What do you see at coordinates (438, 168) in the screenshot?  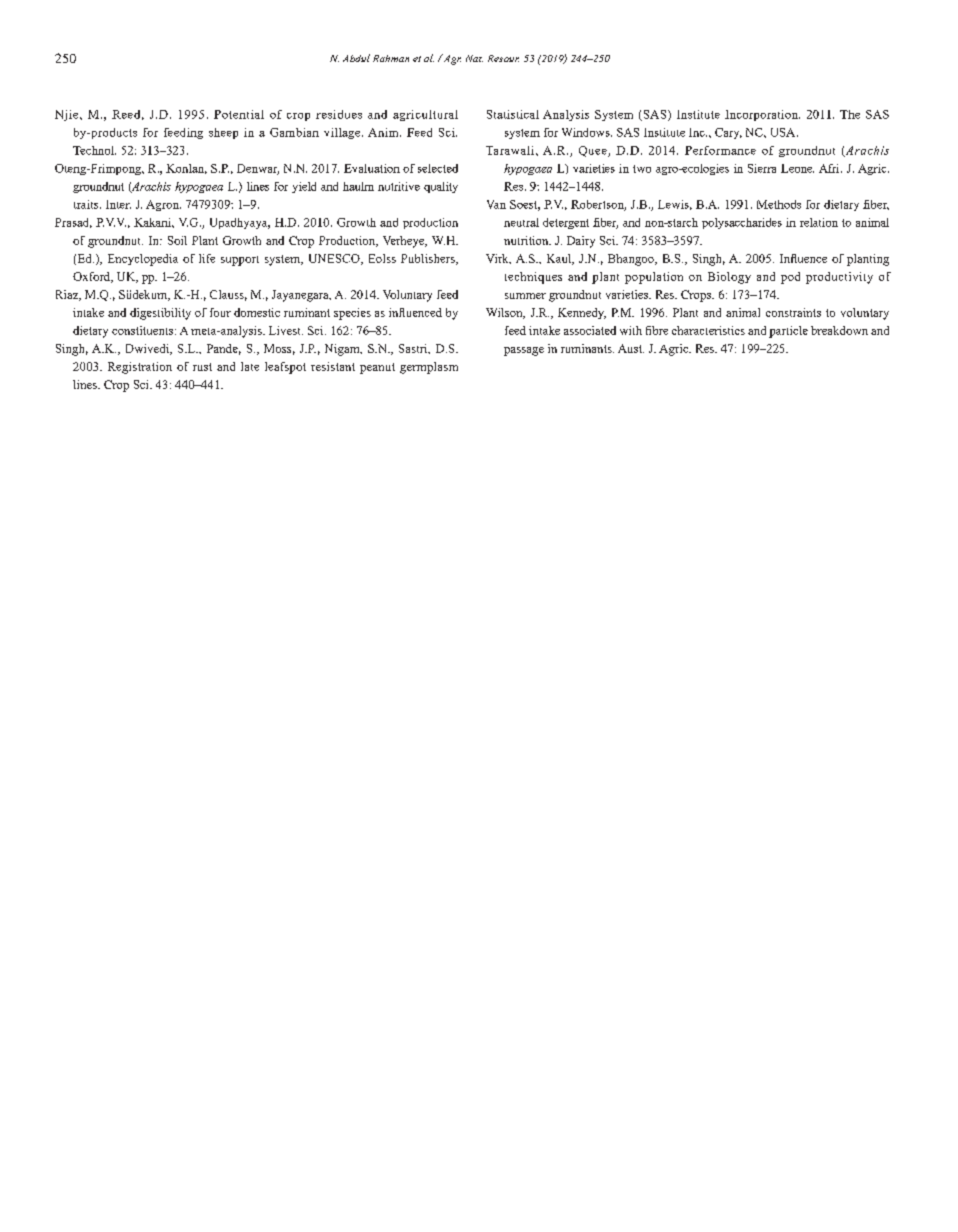 I see `selected` at bounding box center [438, 168].
